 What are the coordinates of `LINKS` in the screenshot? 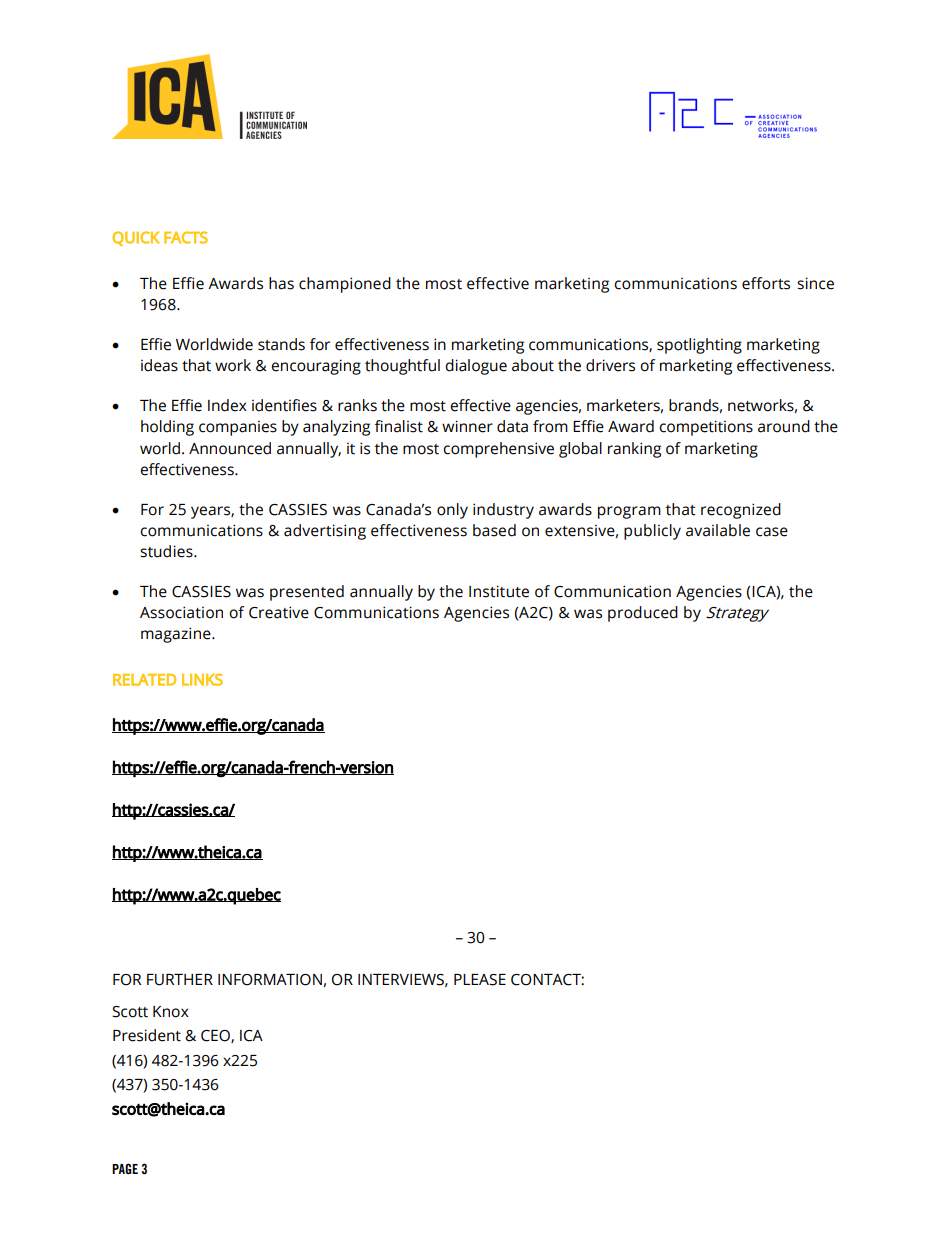 It's located at (202, 679).
